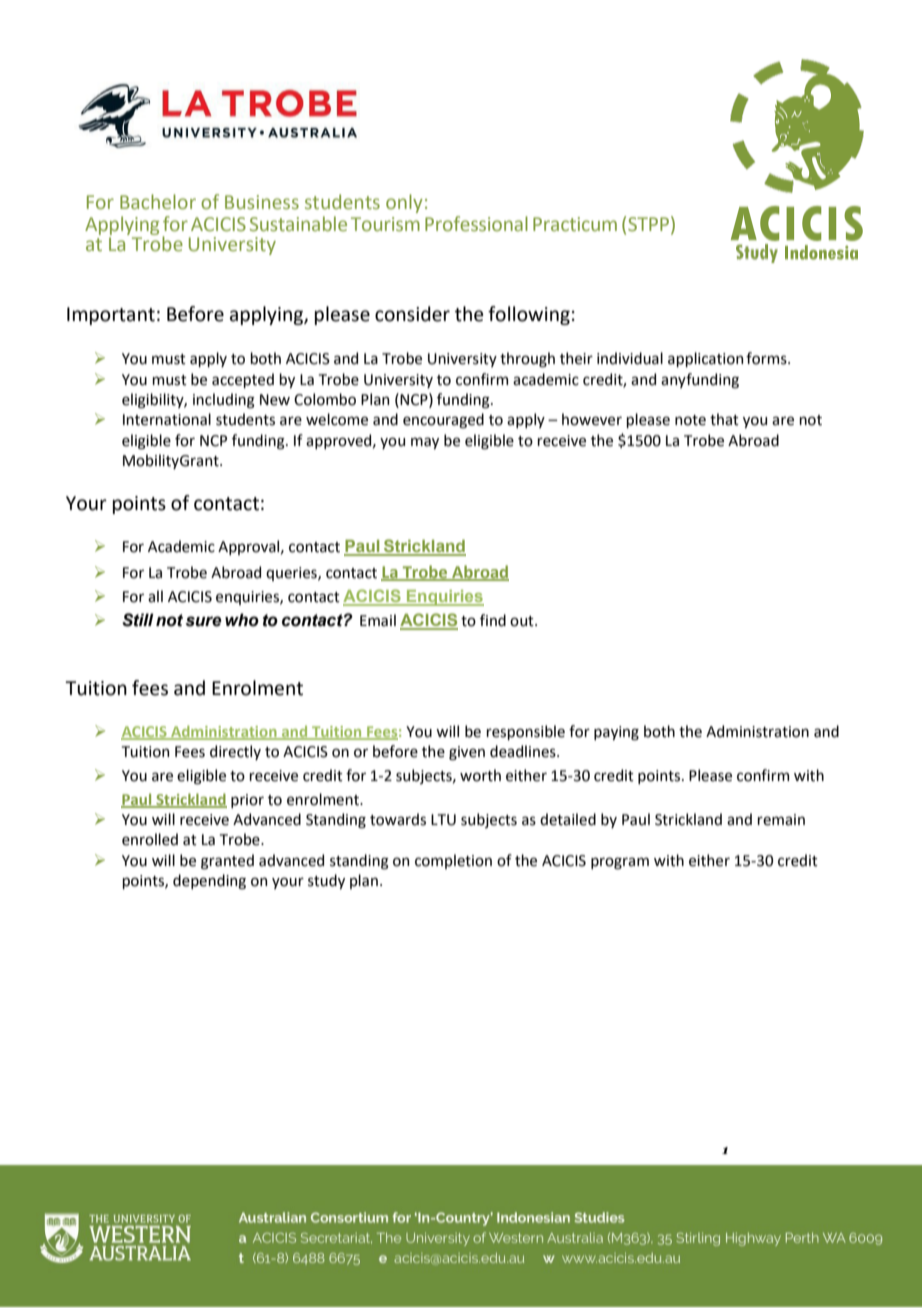 This image has width=924, height=1308. What do you see at coordinates (158, 202) in the image?
I see `Bachelor` at bounding box center [158, 202].
